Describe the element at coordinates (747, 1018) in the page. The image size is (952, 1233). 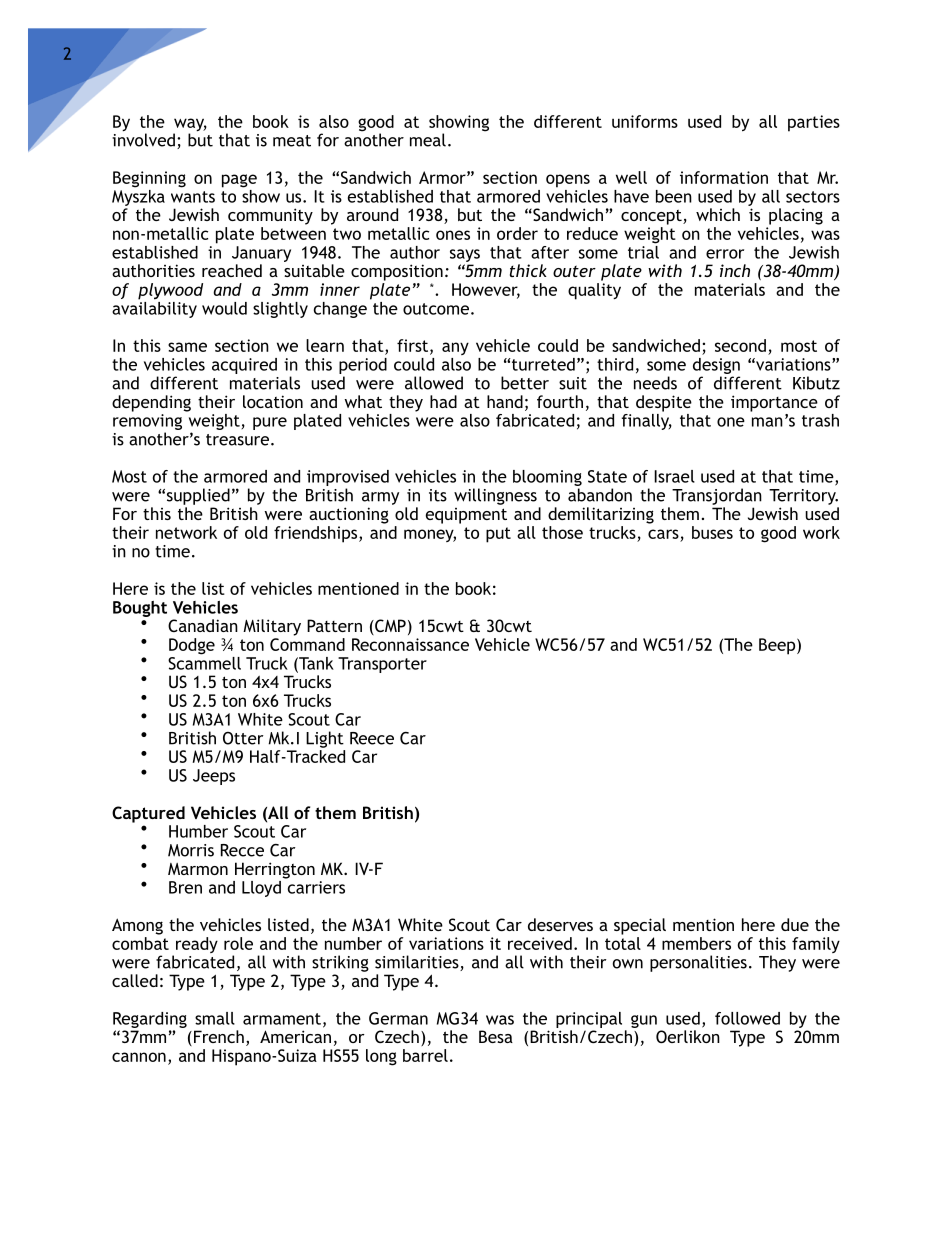
I see `followed` at that location.
